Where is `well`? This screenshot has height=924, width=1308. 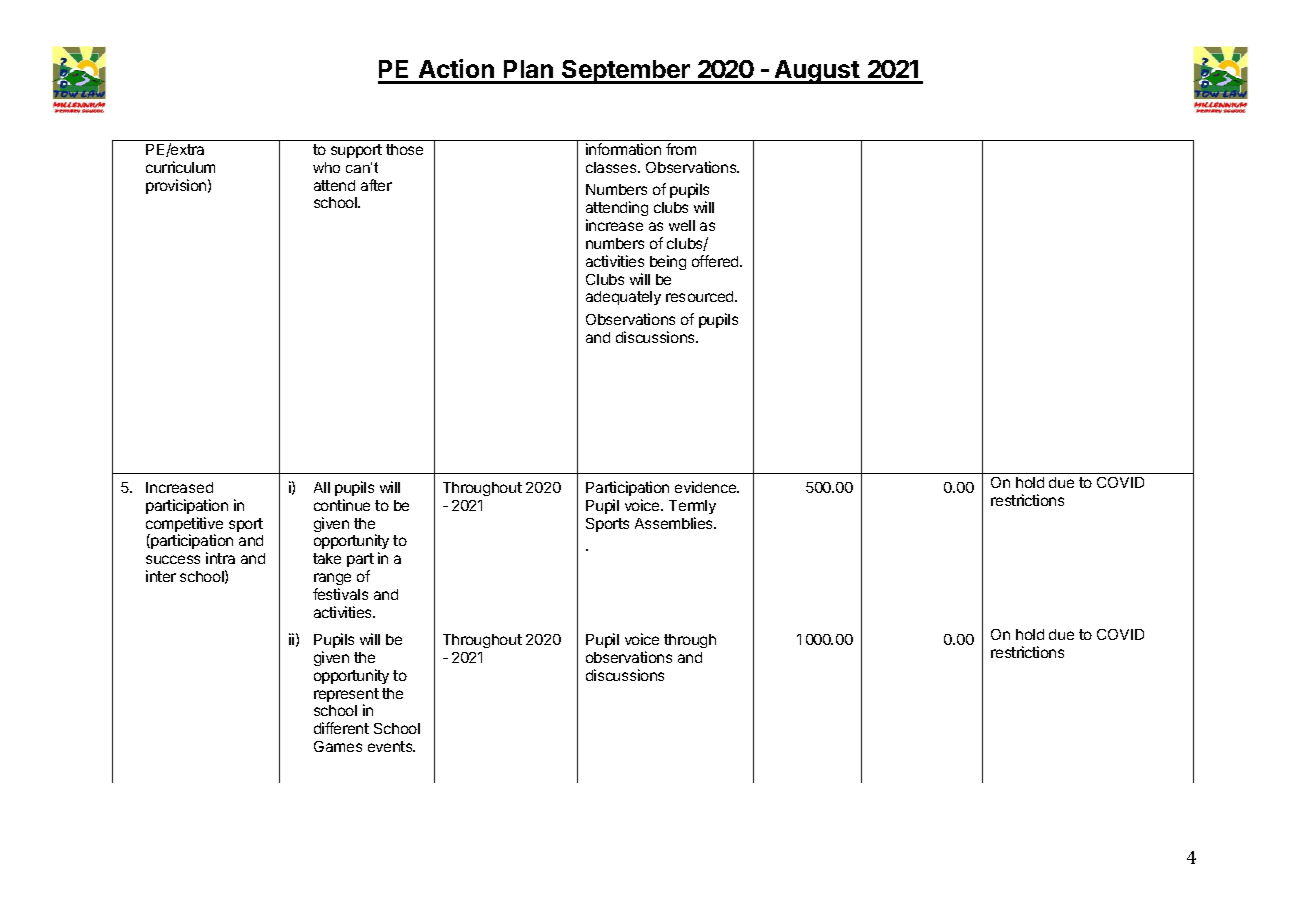 well is located at coordinates (682, 225).
